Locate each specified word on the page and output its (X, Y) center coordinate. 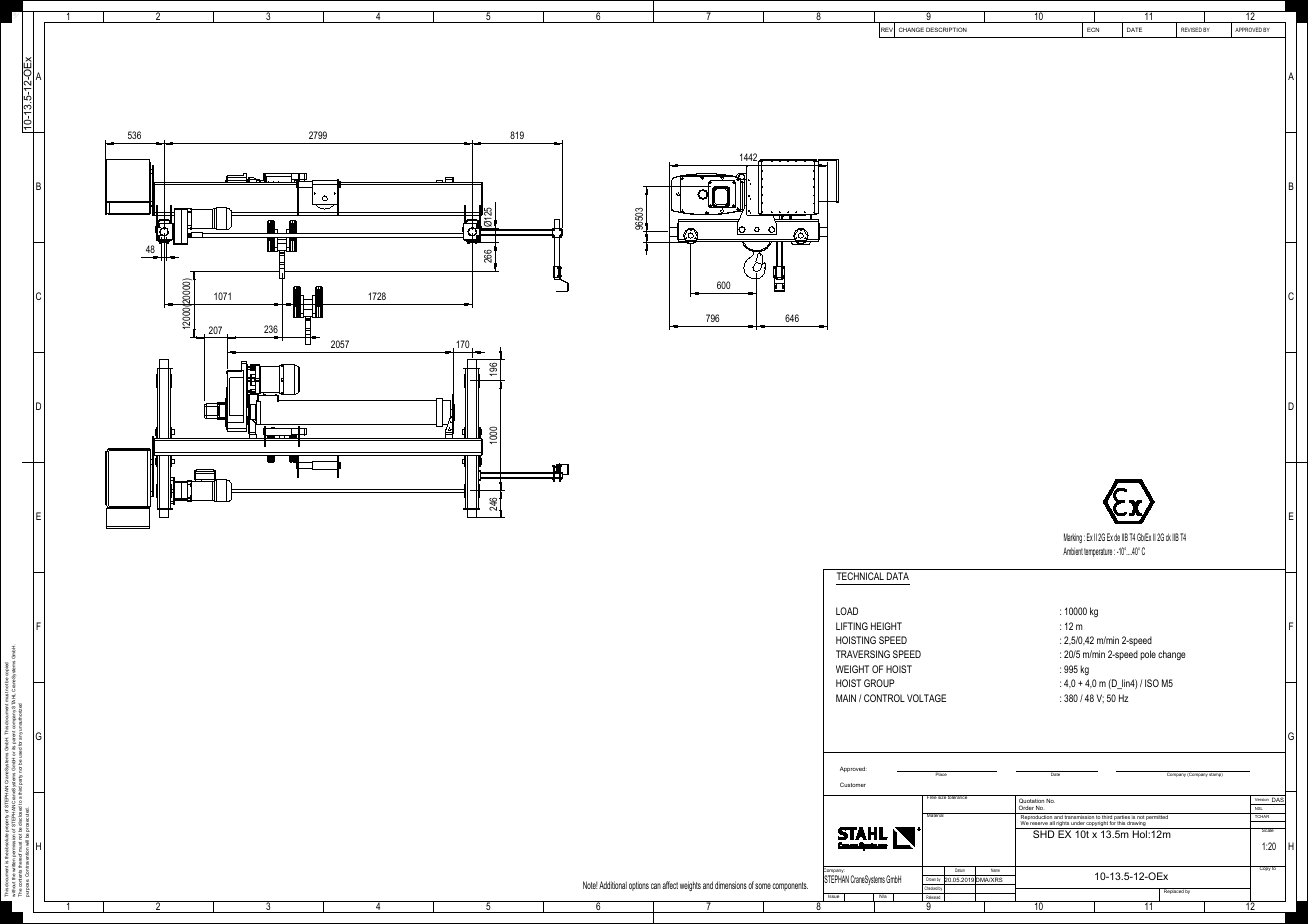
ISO (1152, 683)
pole (1148, 655)
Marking (1073, 538)
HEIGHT (886, 626)
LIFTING (852, 626)
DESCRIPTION (946, 29)
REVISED (1191, 29)
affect (670, 885)
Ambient (1073, 551)
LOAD (847, 611)
